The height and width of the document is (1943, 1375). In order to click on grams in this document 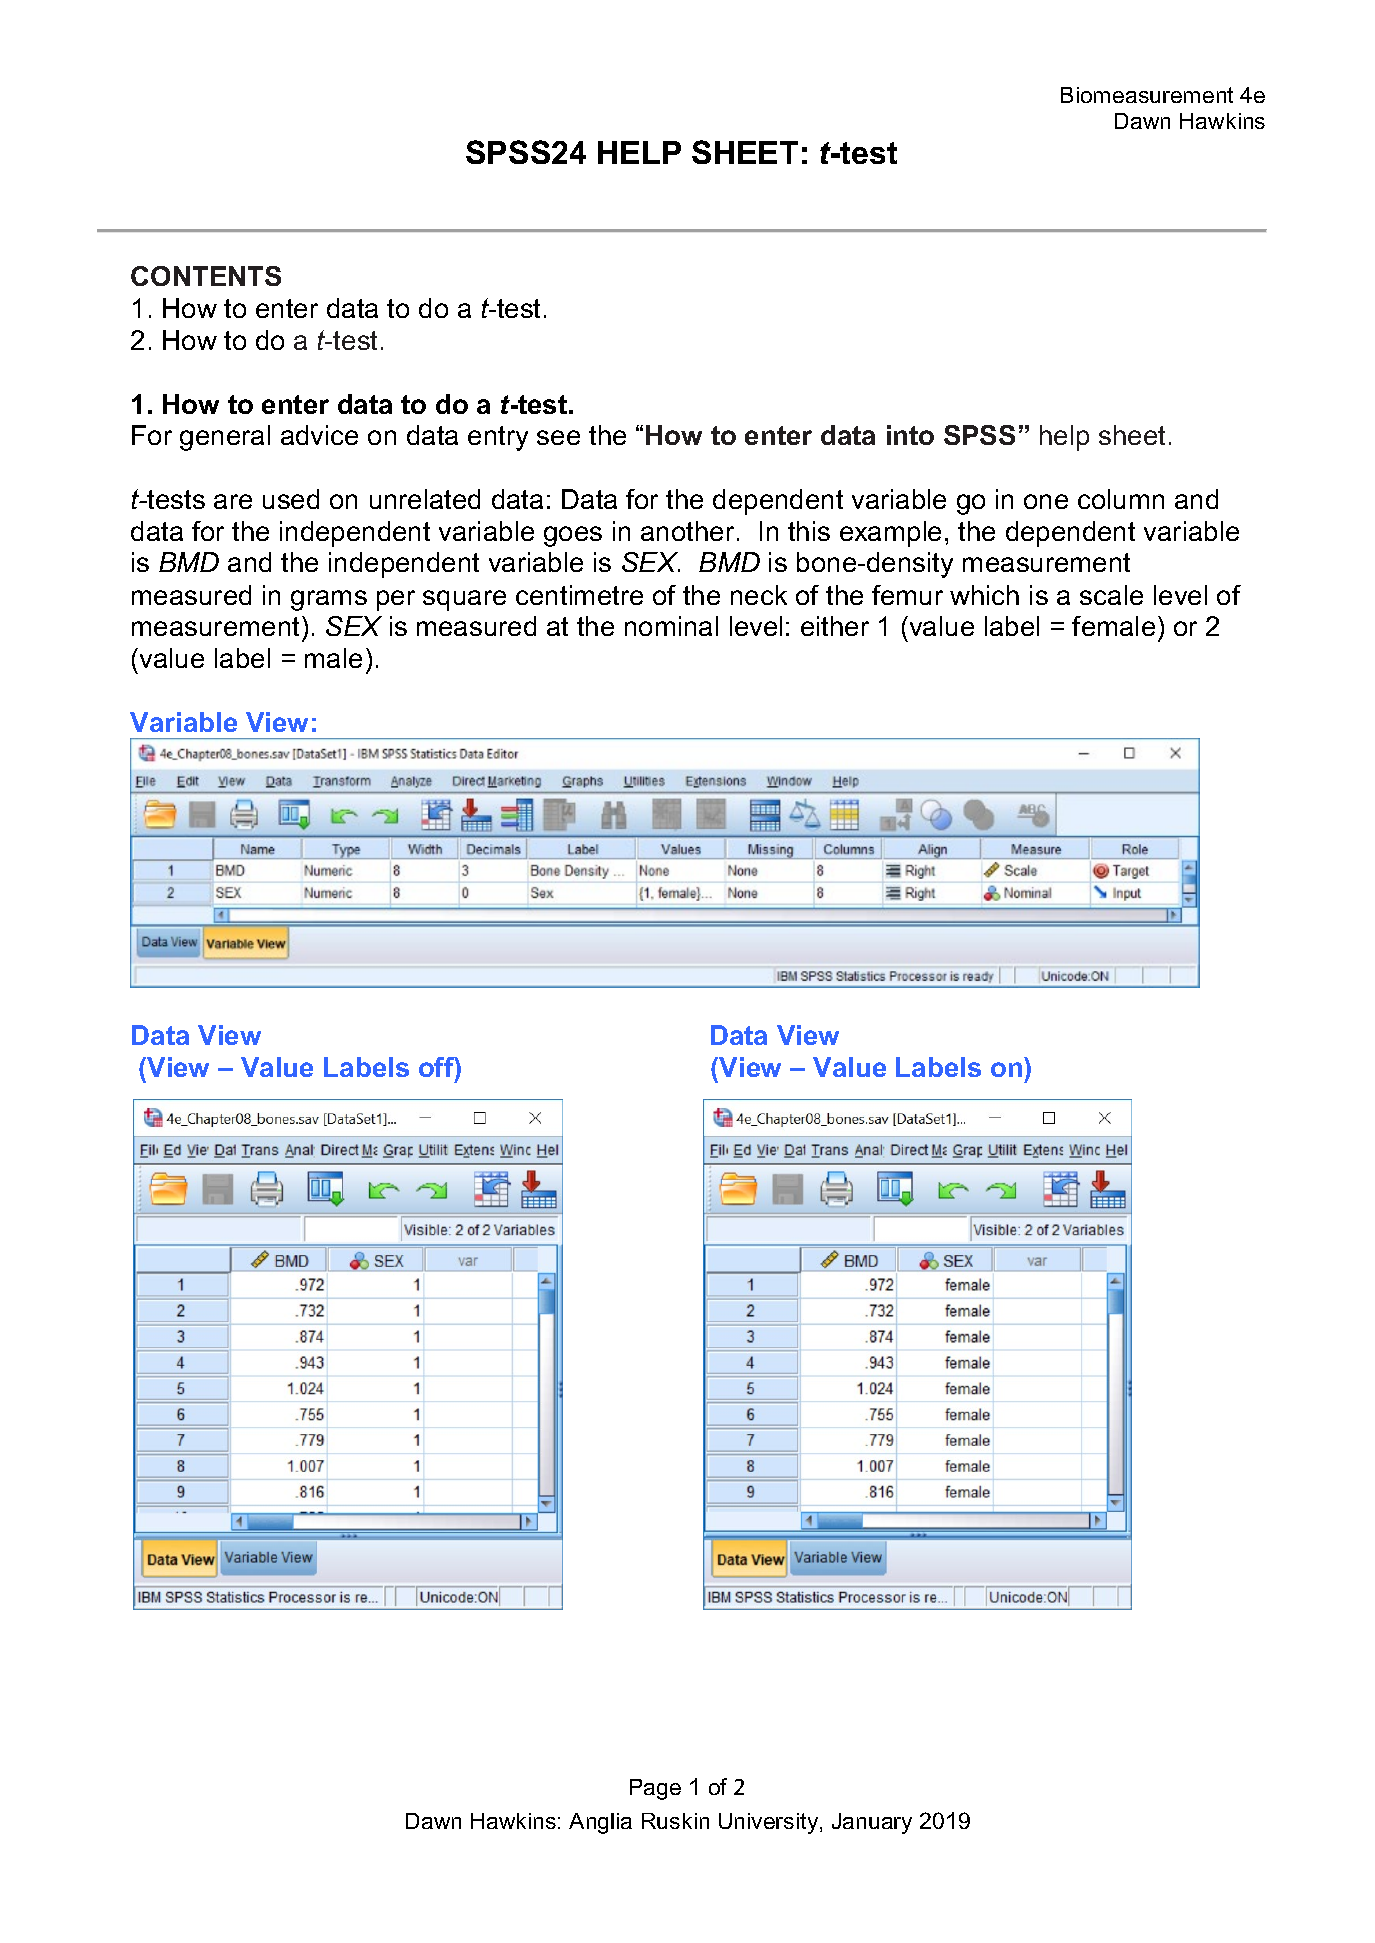, I will do `click(329, 600)`.
